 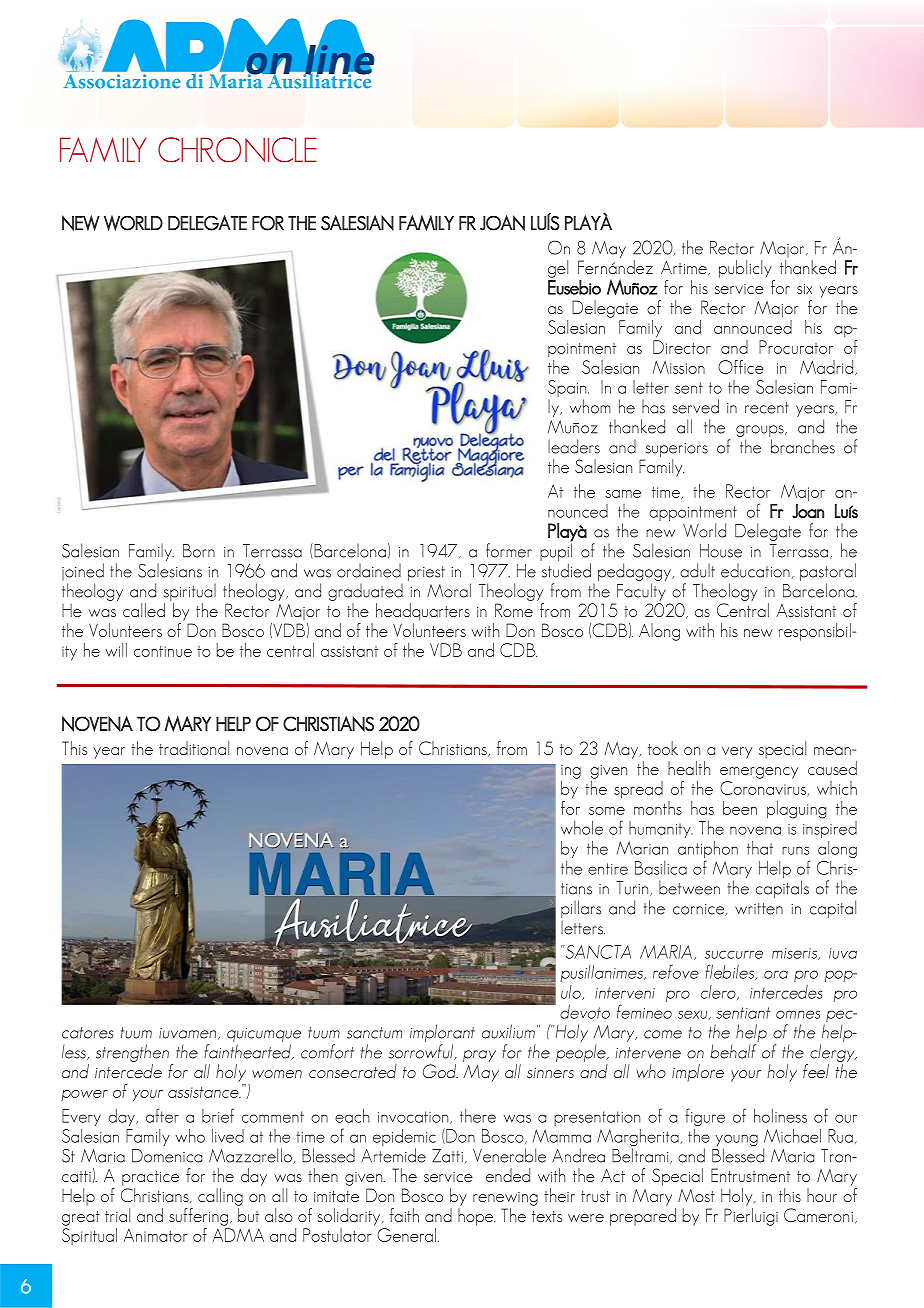 What do you see at coordinates (237, 150) in the screenshot?
I see `CHRONICLE` at bounding box center [237, 150].
